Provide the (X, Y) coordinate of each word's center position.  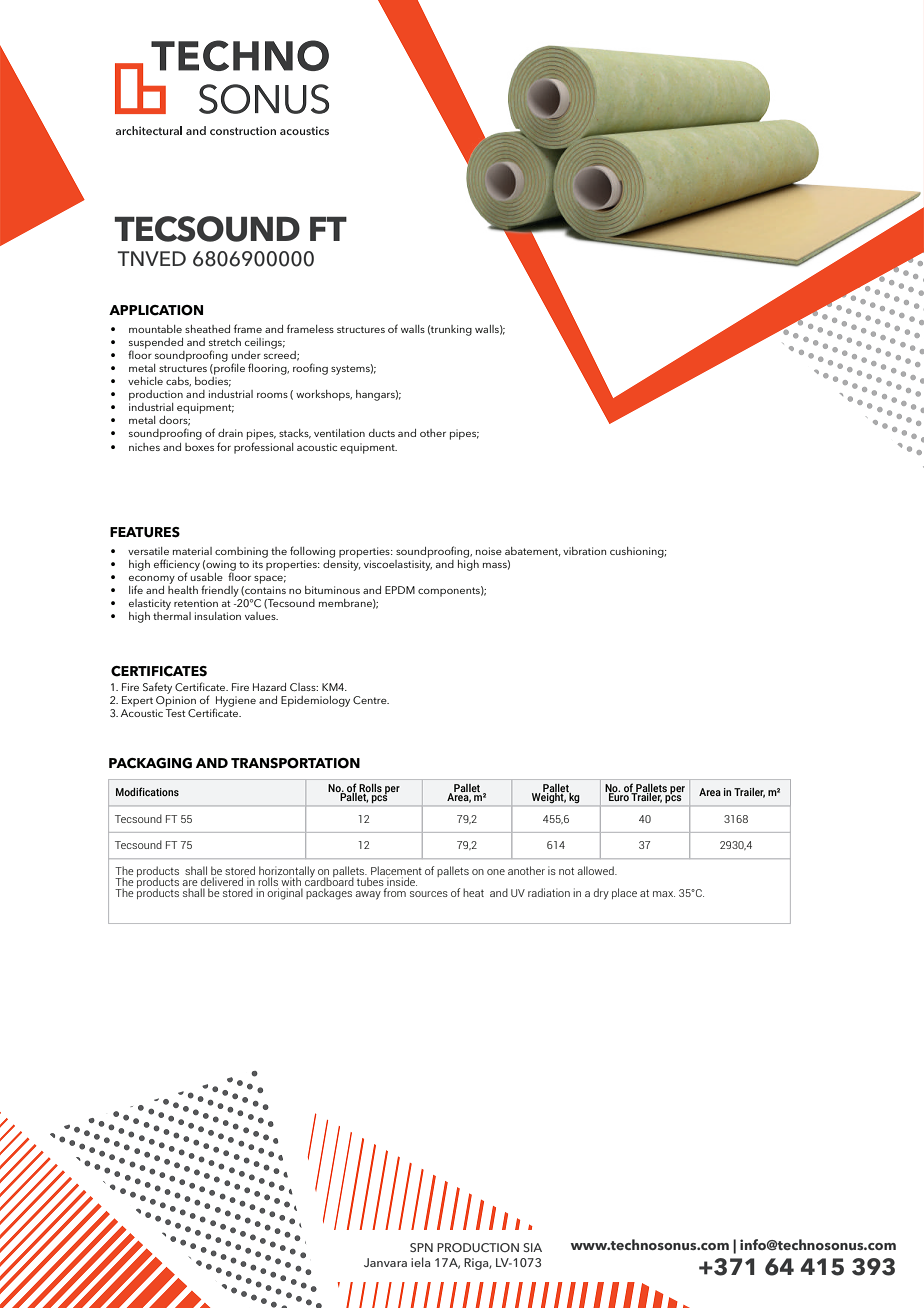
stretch (225, 342)
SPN (421, 1247)
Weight (549, 797)
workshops (324, 395)
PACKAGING (150, 763)
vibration (584, 551)
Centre (371, 700)
